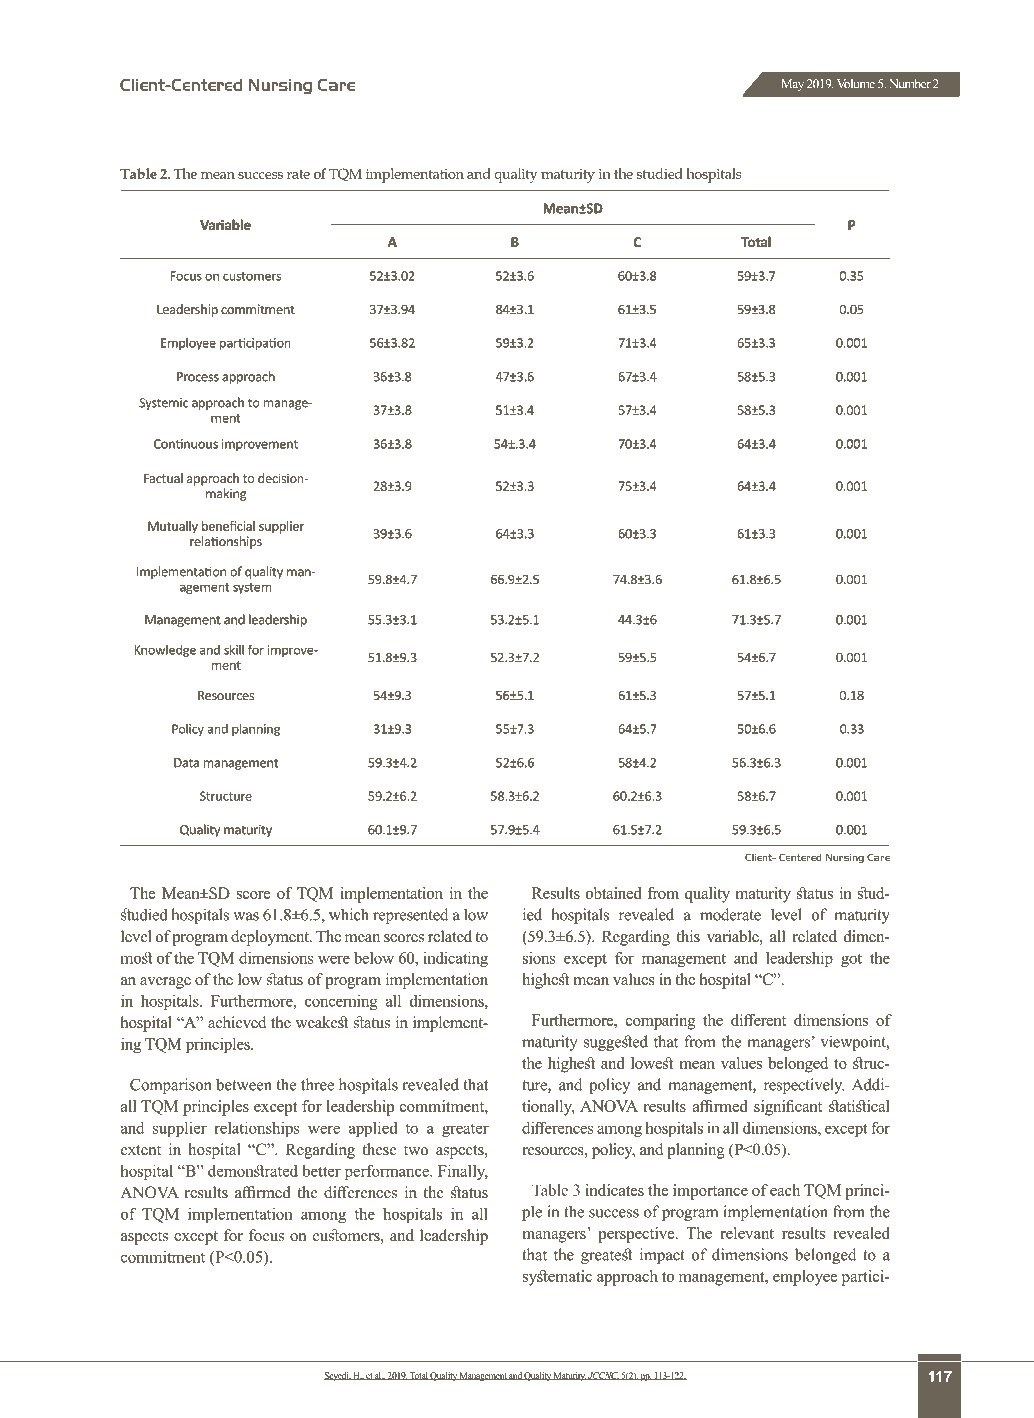  Describe the element at coordinates (336, 85) in the screenshot. I see `Care` at that location.
